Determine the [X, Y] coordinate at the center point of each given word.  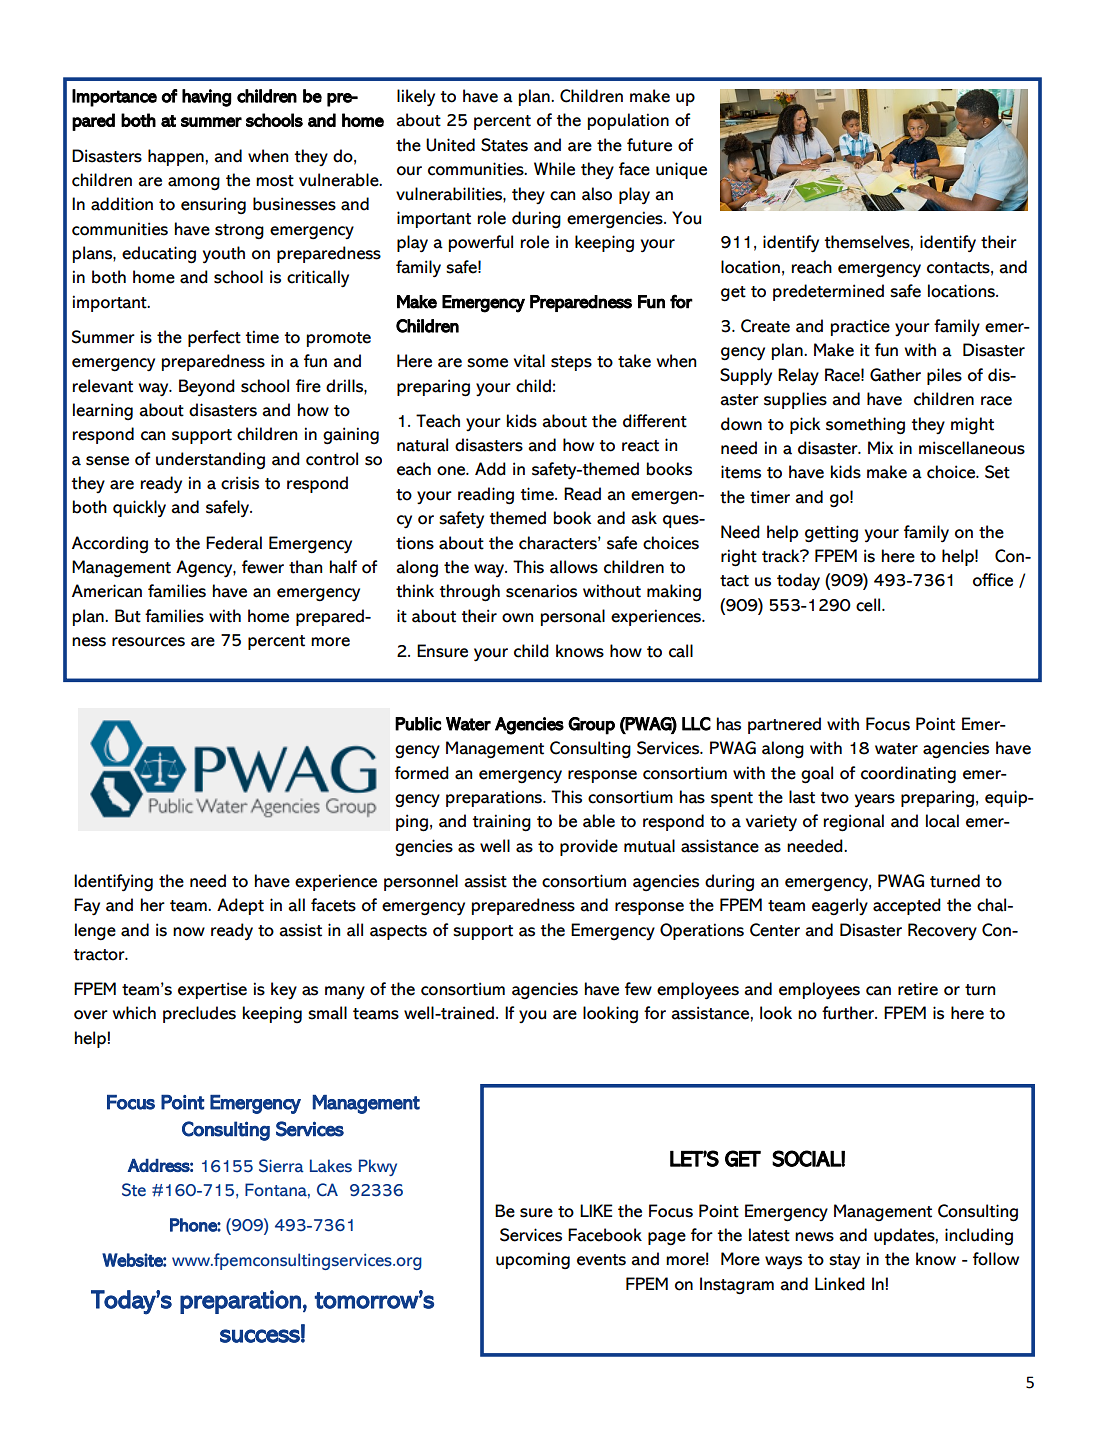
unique [681, 170]
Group [591, 726]
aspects [398, 932]
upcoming [533, 1260]
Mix [881, 447]
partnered [784, 725]
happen [176, 157]
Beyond [207, 388]
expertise [212, 990]
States [504, 145]
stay [844, 1262]
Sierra [281, 1166]
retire [918, 989]
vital [529, 361]
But [128, 616]
